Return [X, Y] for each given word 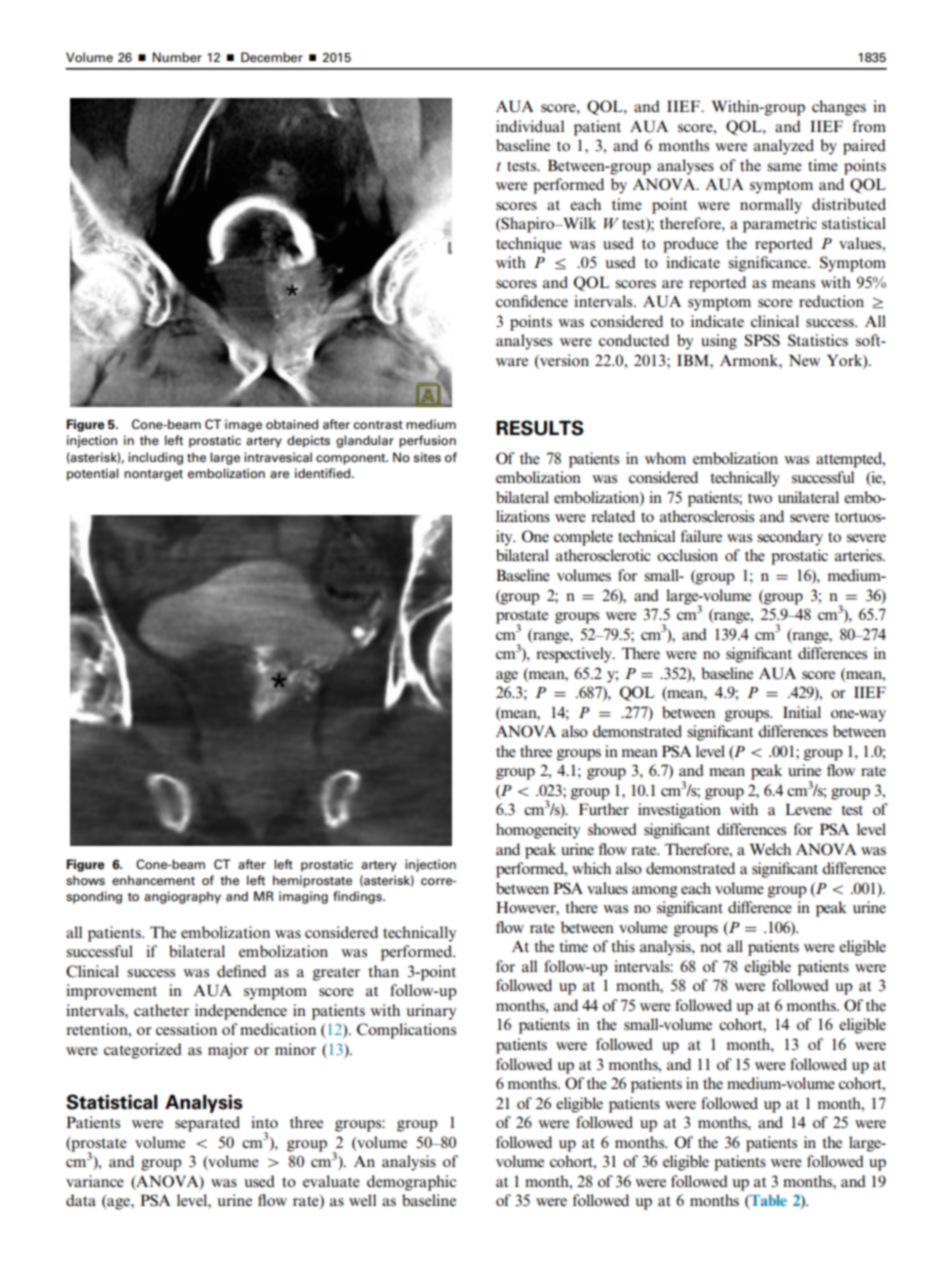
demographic [411, 1183]
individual [530, 126]
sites [427, 457]
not [711, 947]
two [760, 498]
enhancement [153, 880]
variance [95, 1181]
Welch [770, 849]
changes [839, 108]
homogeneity [538, 831]
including [155, 458]
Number [177, 57]
